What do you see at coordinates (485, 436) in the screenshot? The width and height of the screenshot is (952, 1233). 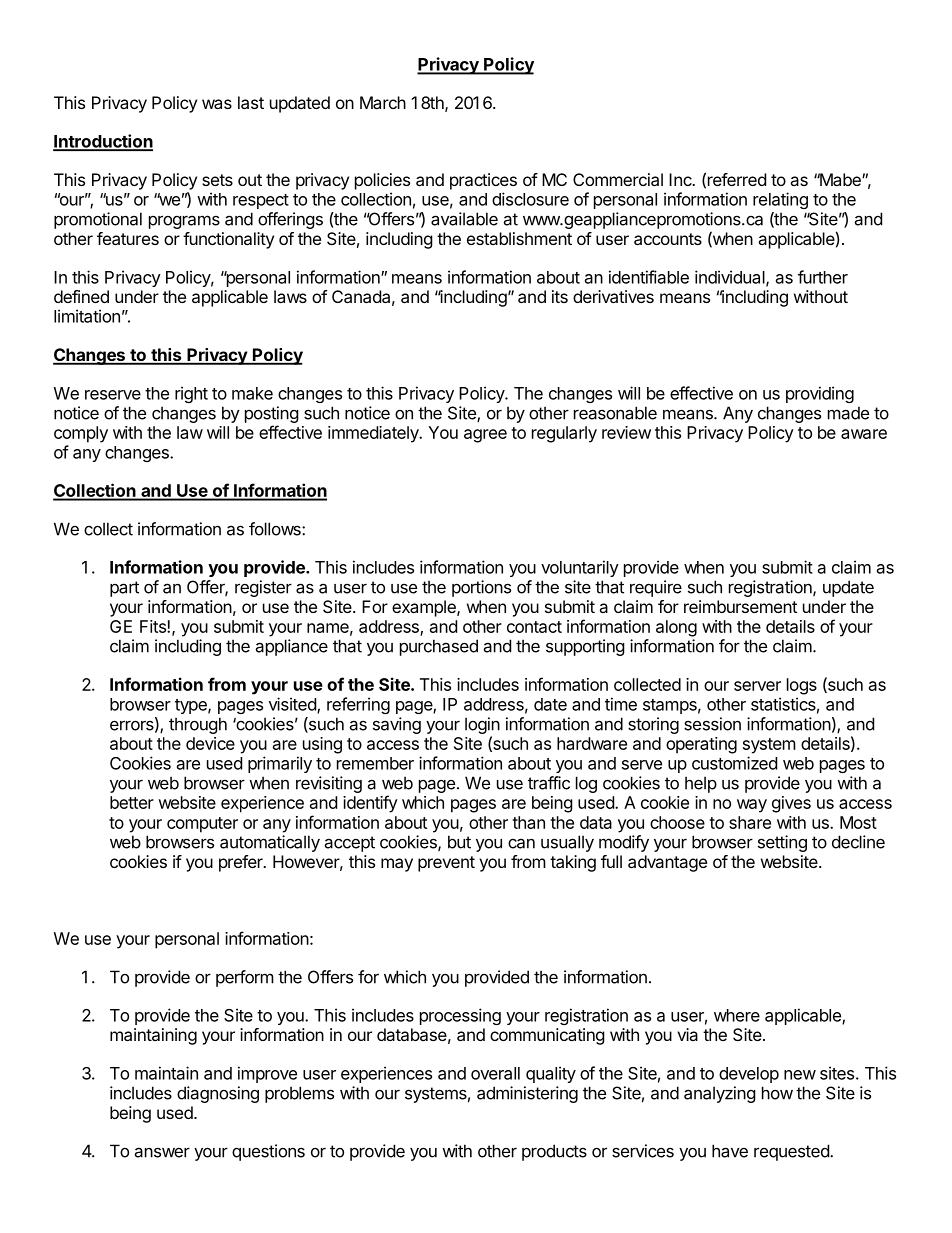 I see `agree` at bounding box center [485, 436].
